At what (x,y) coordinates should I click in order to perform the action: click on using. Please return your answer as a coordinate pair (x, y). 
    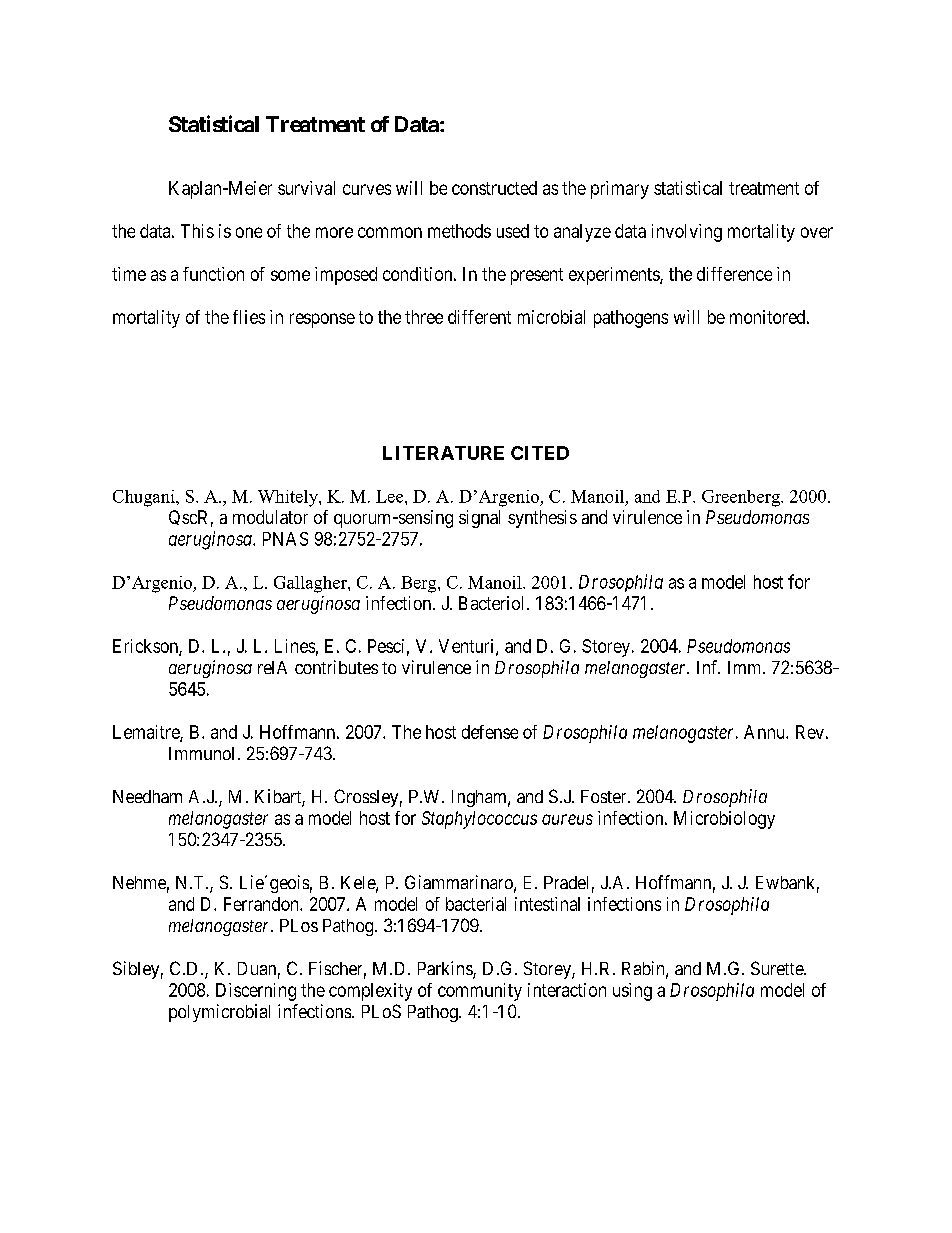
    Looking at the image, I should click on (632, 992).
